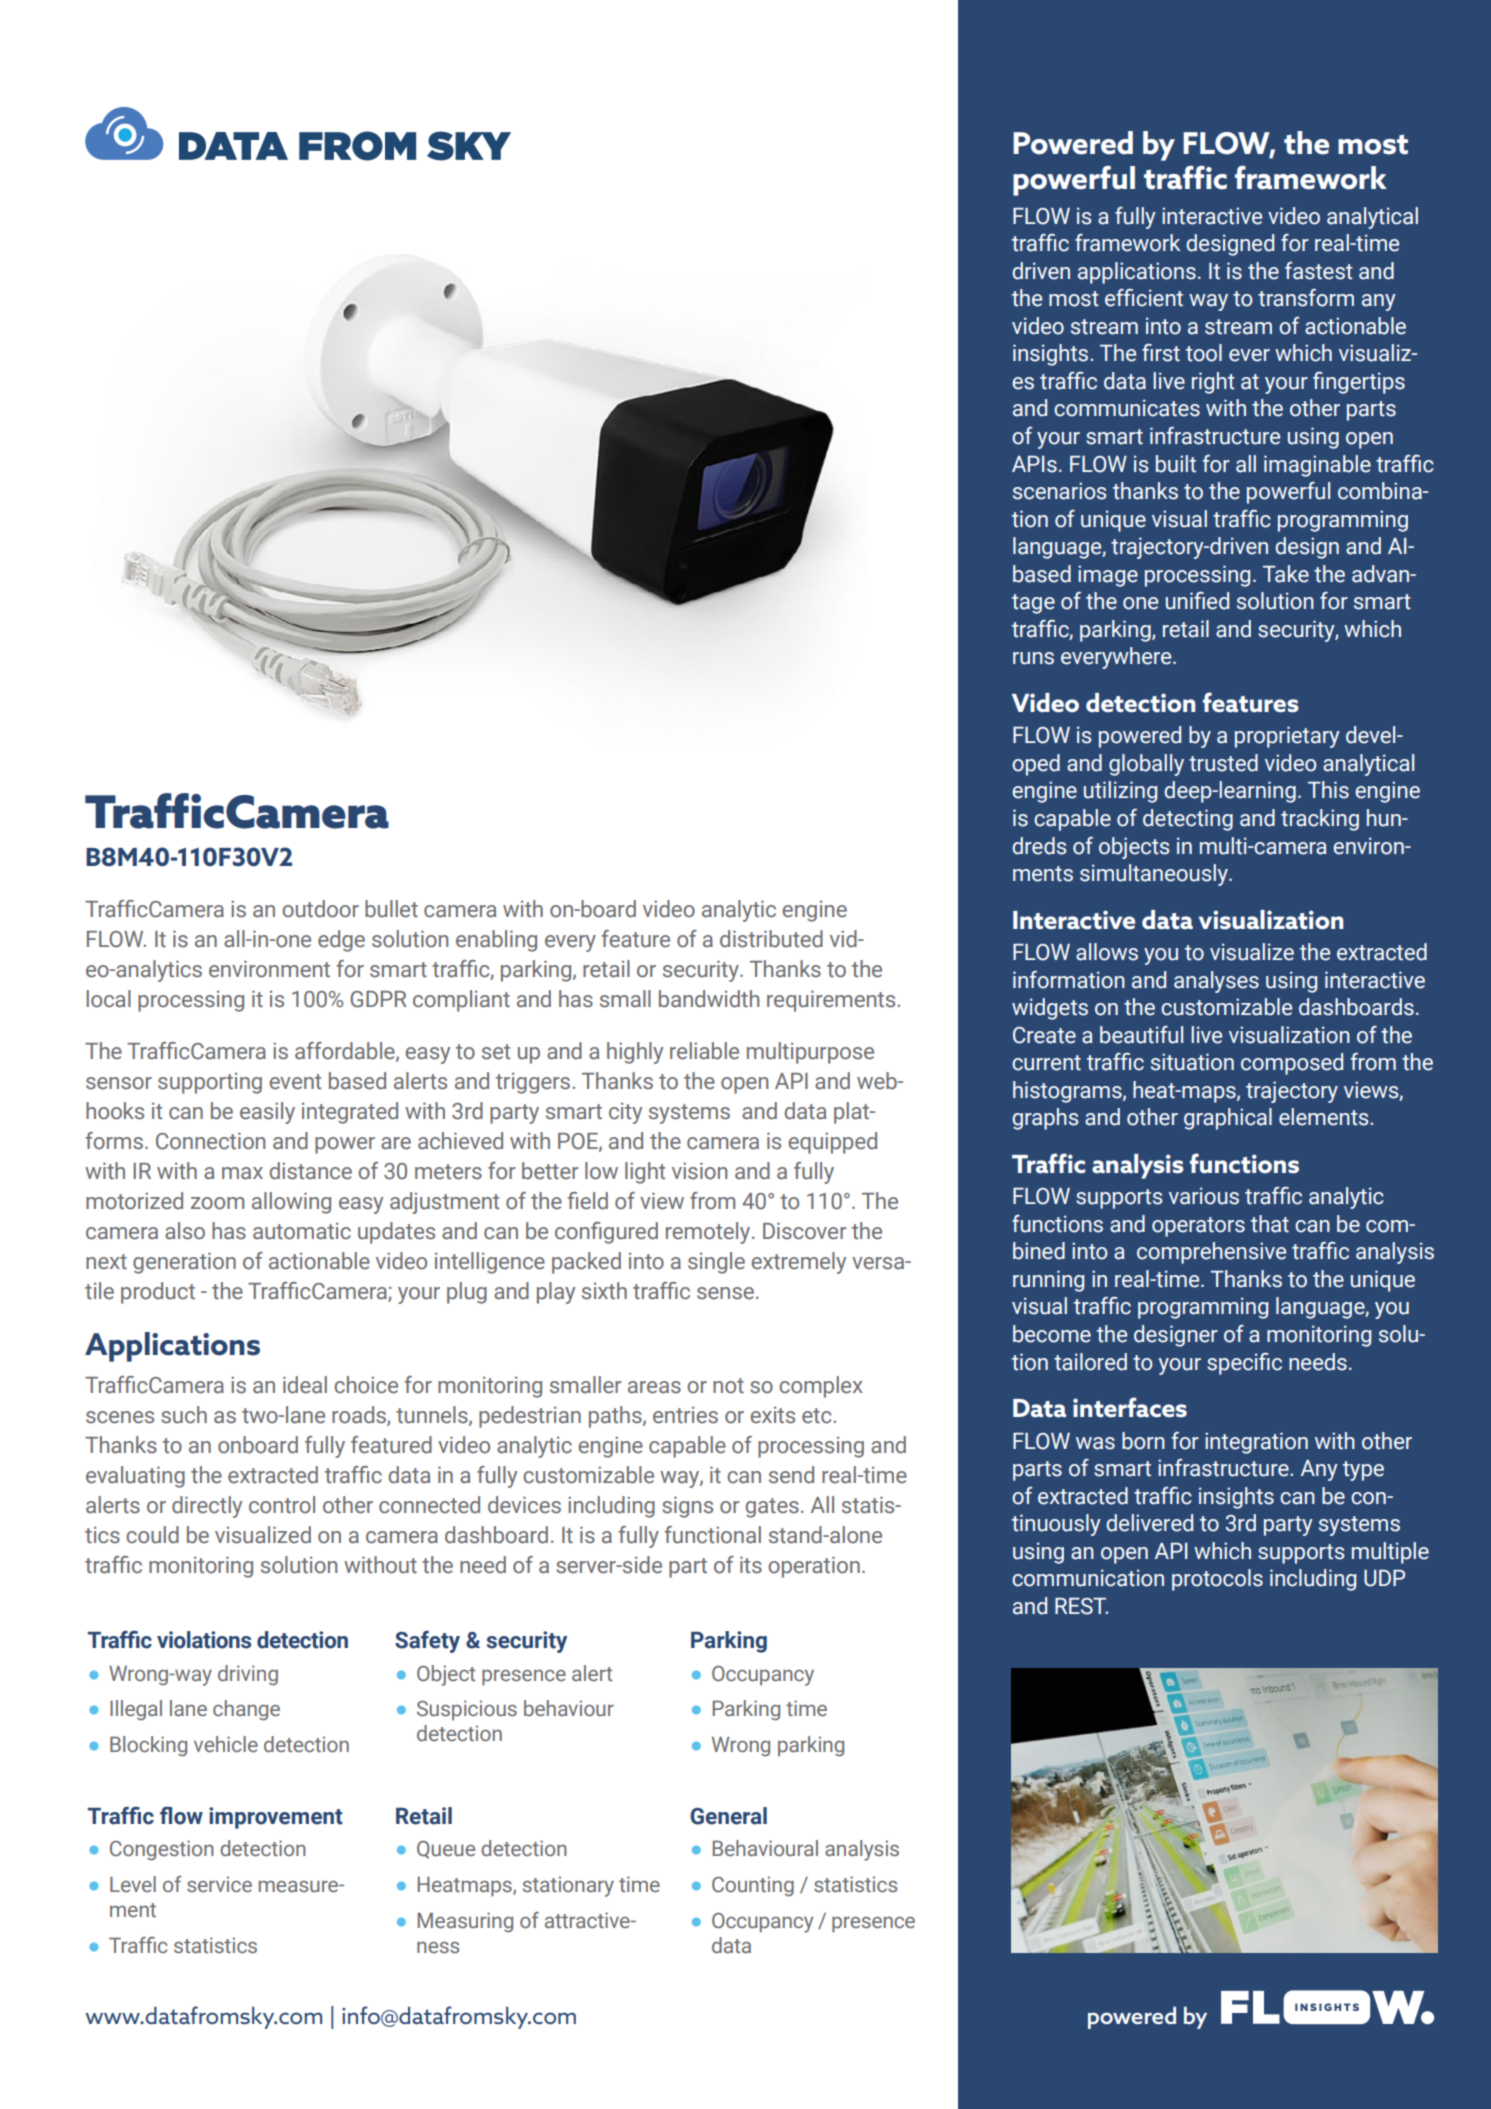 The height and width of the screenshot is (2109, 1491). What do you see at coordinates (753, 1886) in the screenshot?
I see `Counting` at bounding box center [753, 1886].
